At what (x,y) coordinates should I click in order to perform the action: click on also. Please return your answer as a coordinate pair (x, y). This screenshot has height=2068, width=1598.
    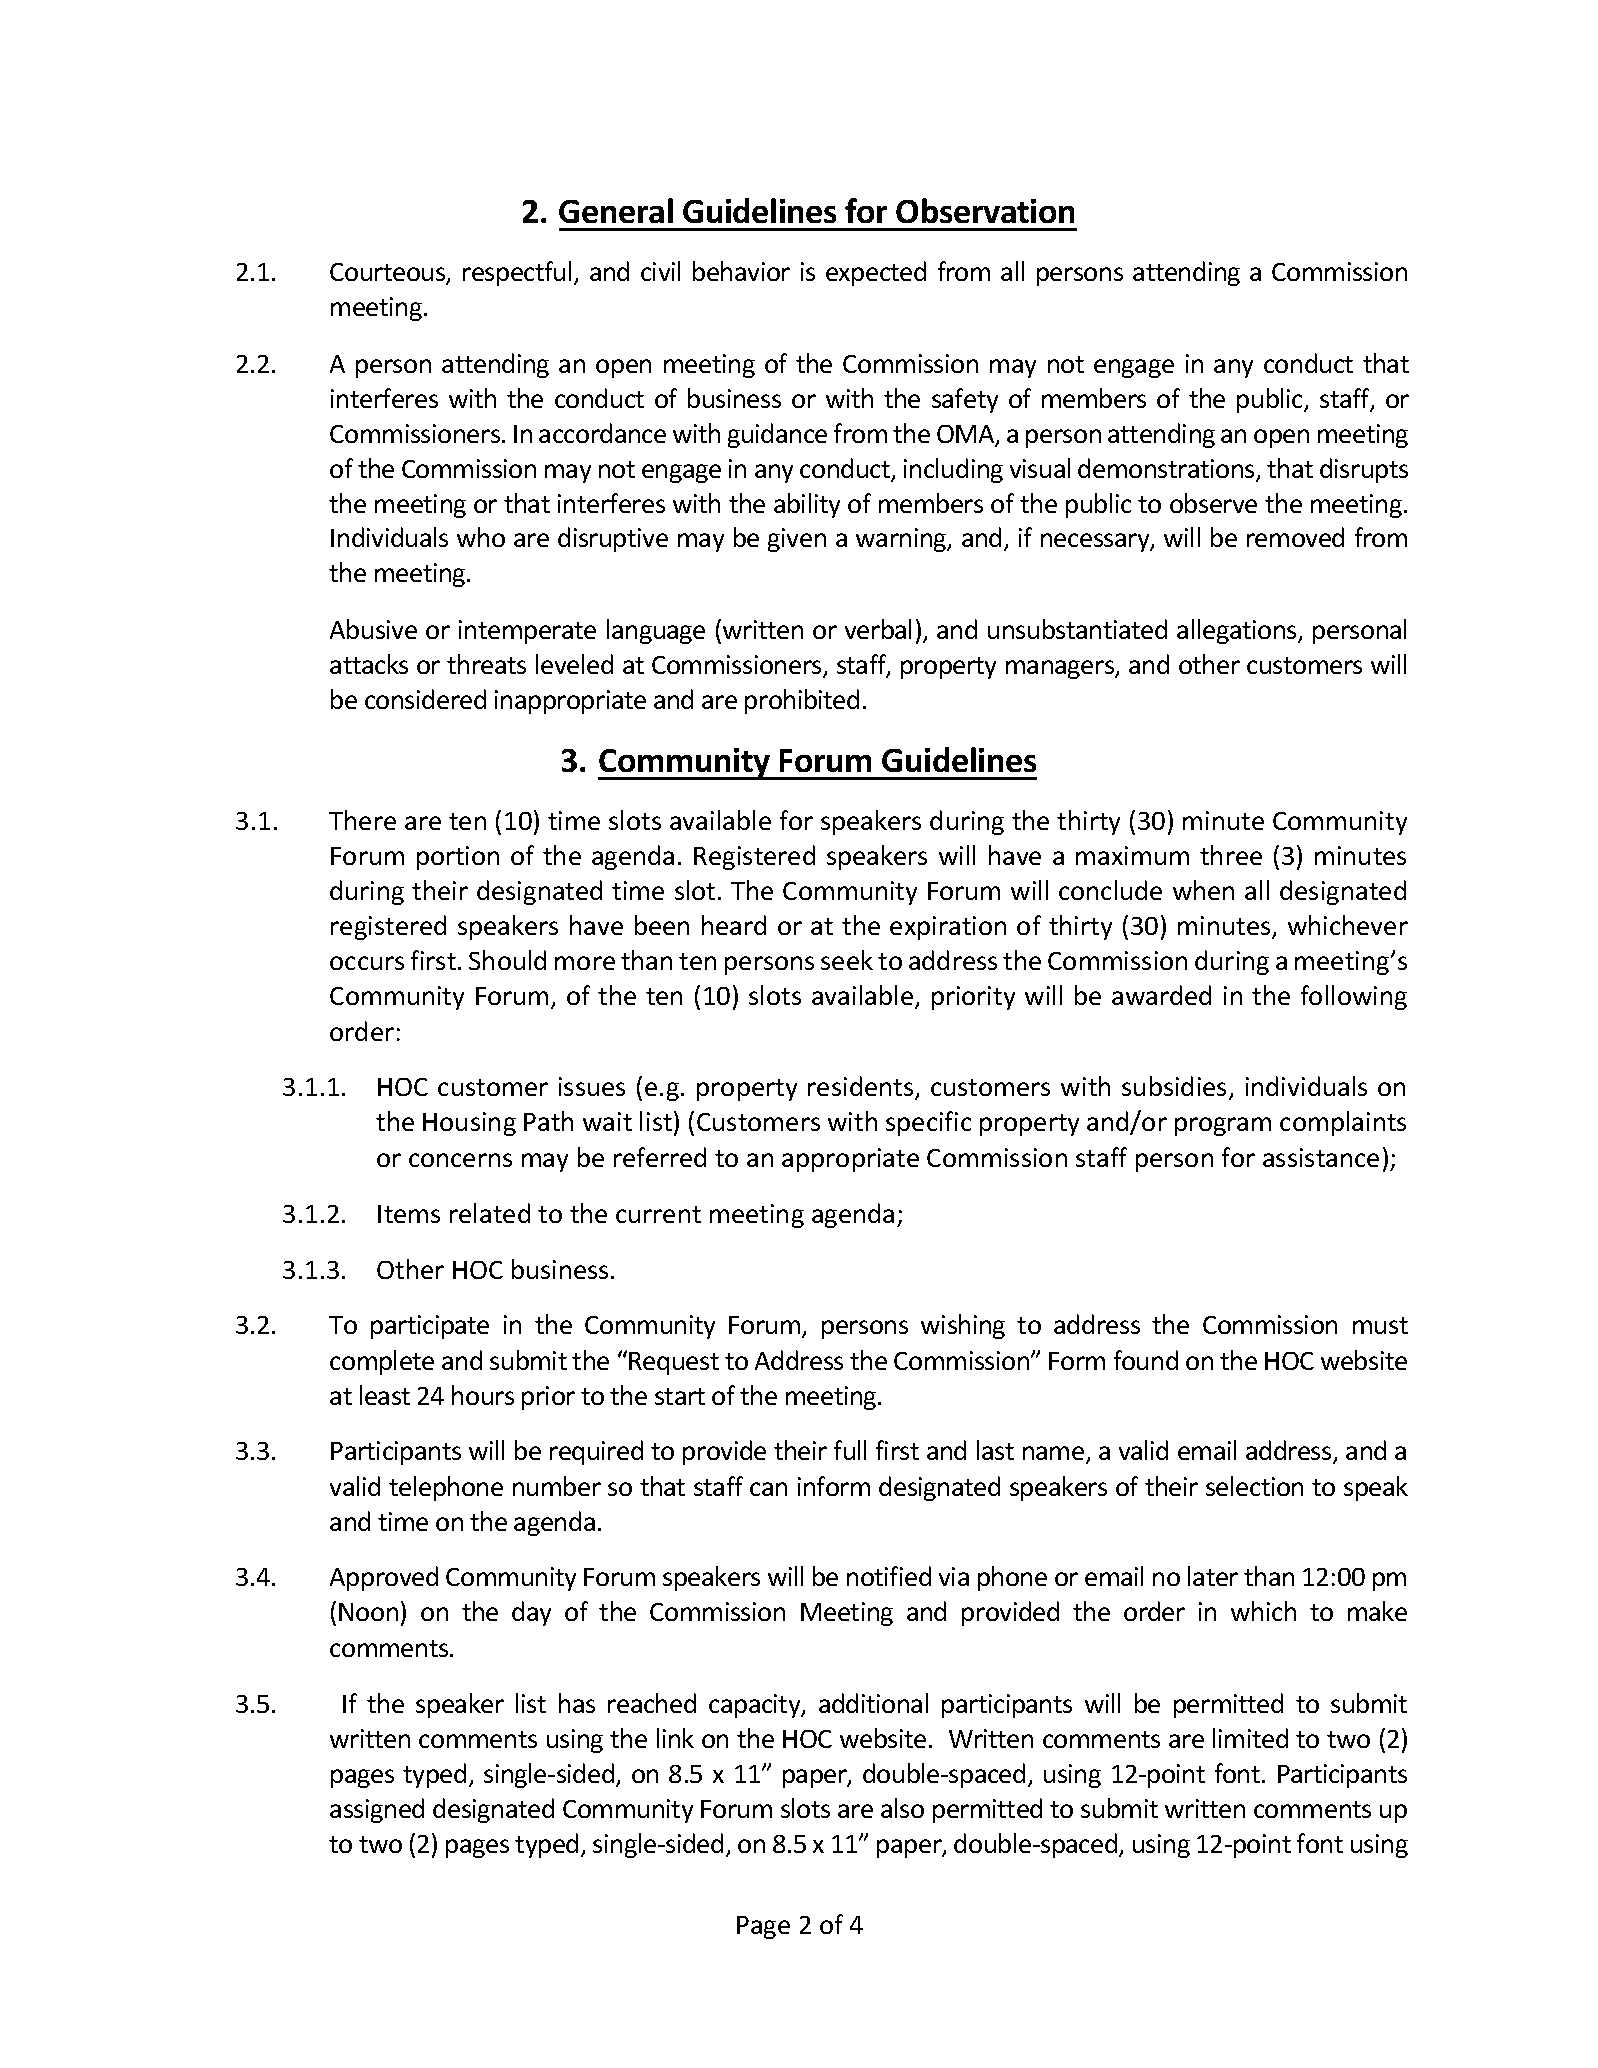
    Looking at the image, I should click on (902, 1808).
